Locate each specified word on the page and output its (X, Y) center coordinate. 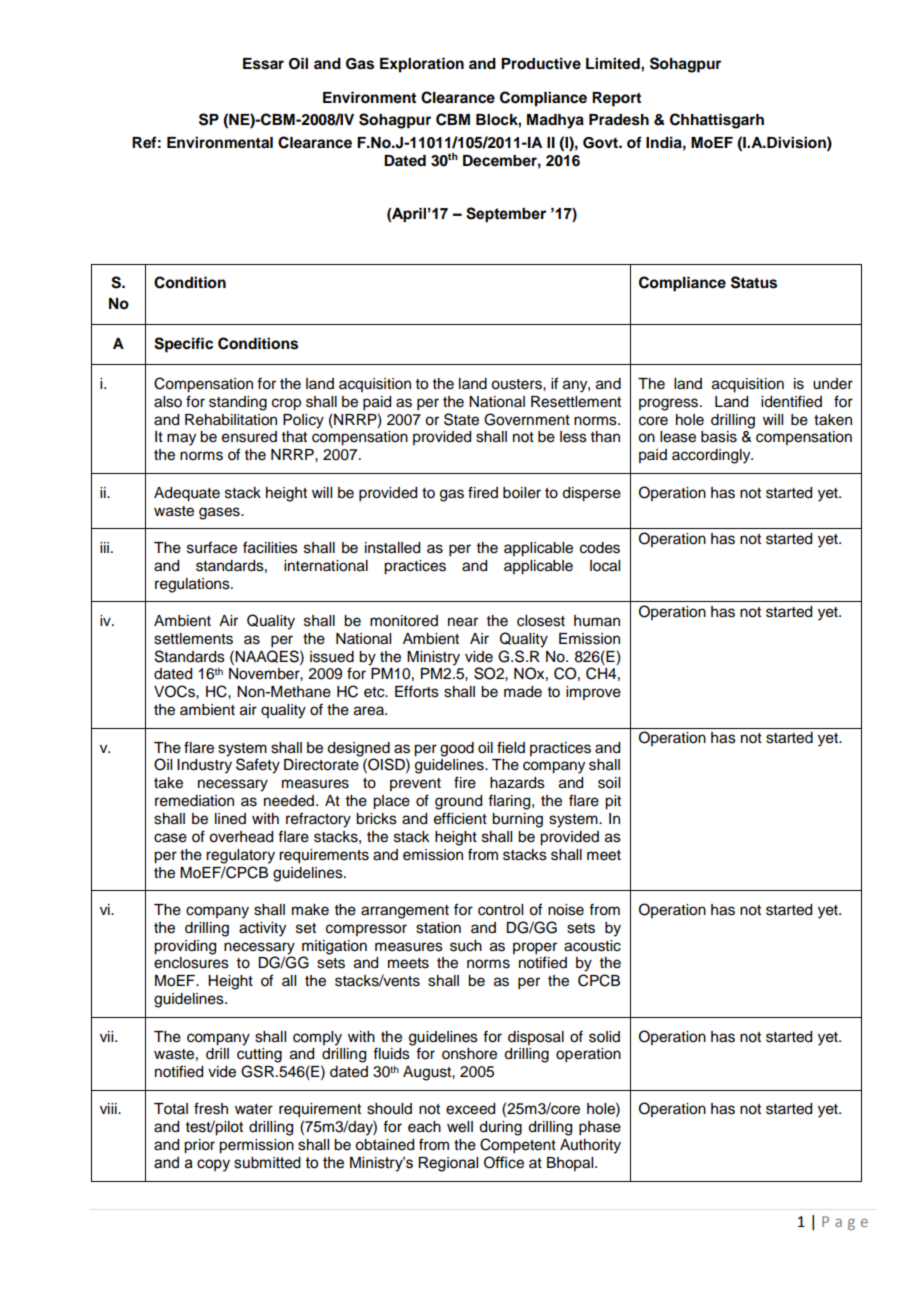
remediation (194, 801)
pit (613, 802)
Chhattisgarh (717, 121)
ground (458, 802)
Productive (541, 63)
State (461, 419)
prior (199, 1146)
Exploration (422, 65)
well (460, 1127)
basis (719, 437)
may (181, 439)
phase (600, 1128)
